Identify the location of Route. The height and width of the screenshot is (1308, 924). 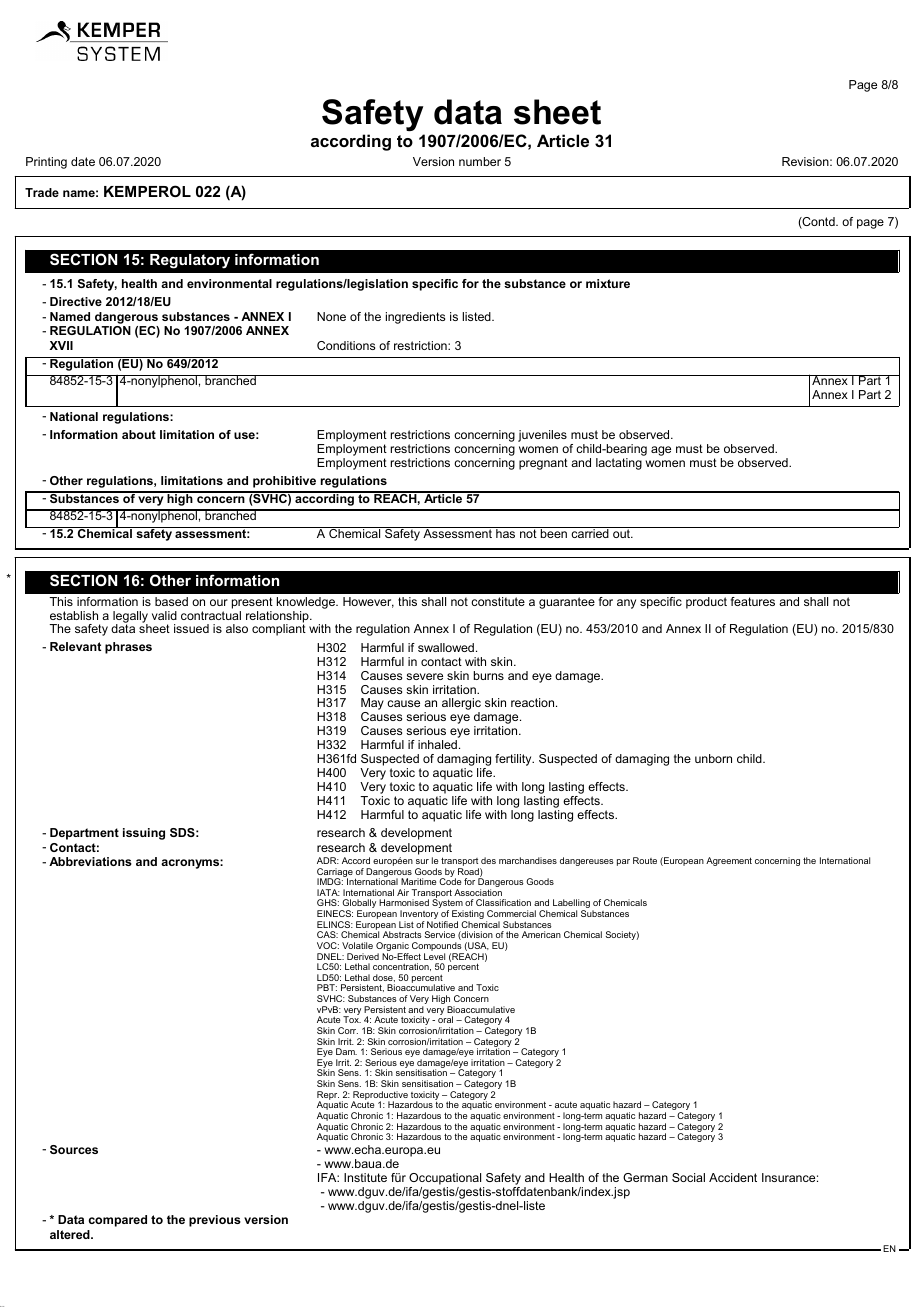
(645, 860).
